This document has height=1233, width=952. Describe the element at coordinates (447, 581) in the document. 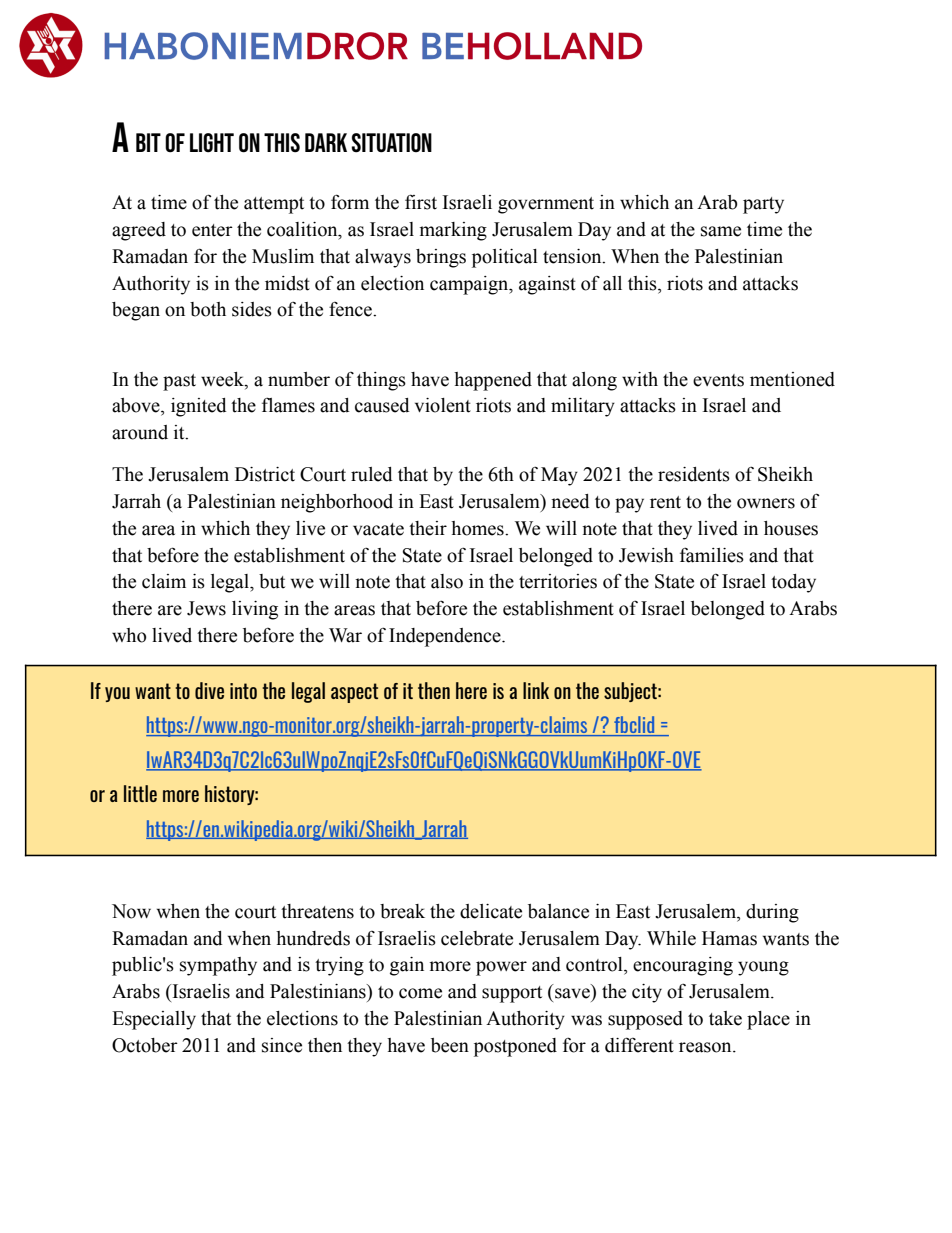

I see `also` at that location.
